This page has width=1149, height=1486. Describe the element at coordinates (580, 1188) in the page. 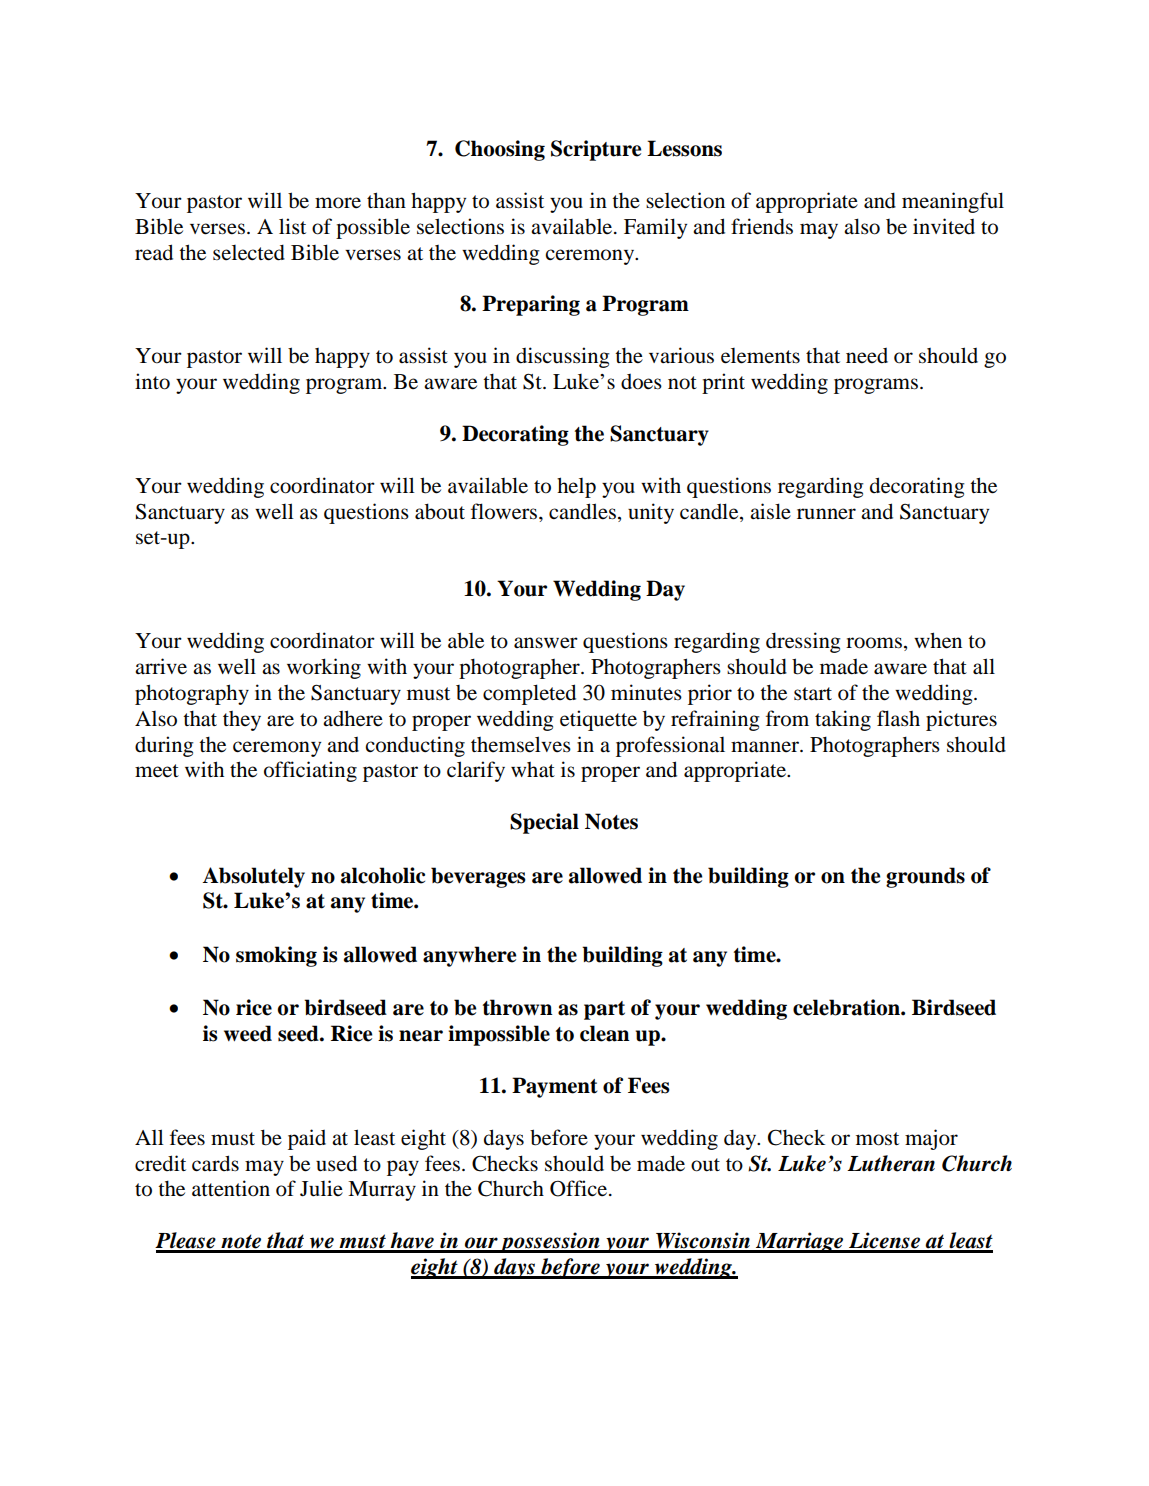

I see `Office` at that location.
